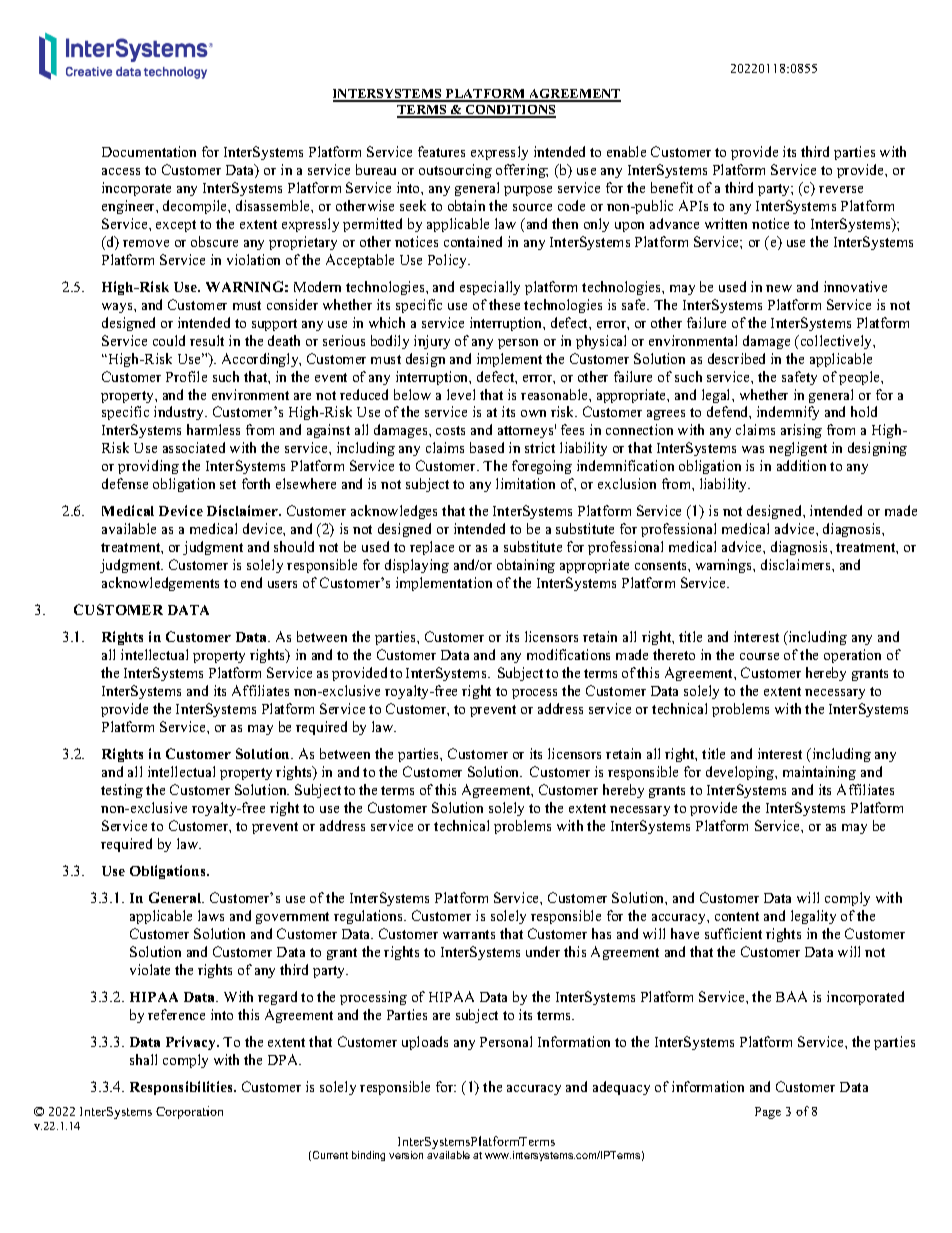 The height and width of the screenshot is (1233, 952). Describe the element at coordinates (406, 1155) in the screenshot. I see `version` at that location.
